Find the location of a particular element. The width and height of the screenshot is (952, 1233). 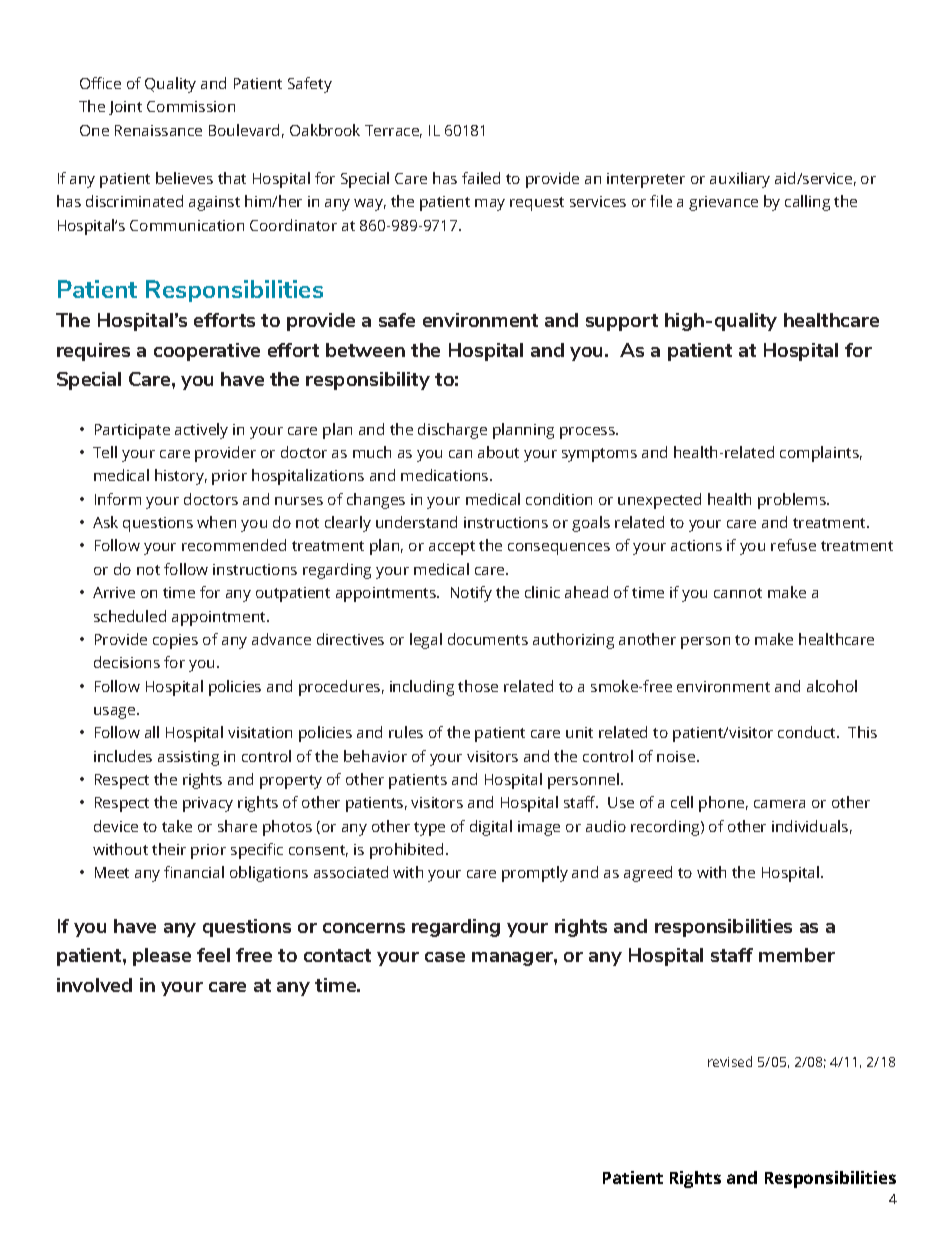

Terrace is located at coordinates (393, 131).
